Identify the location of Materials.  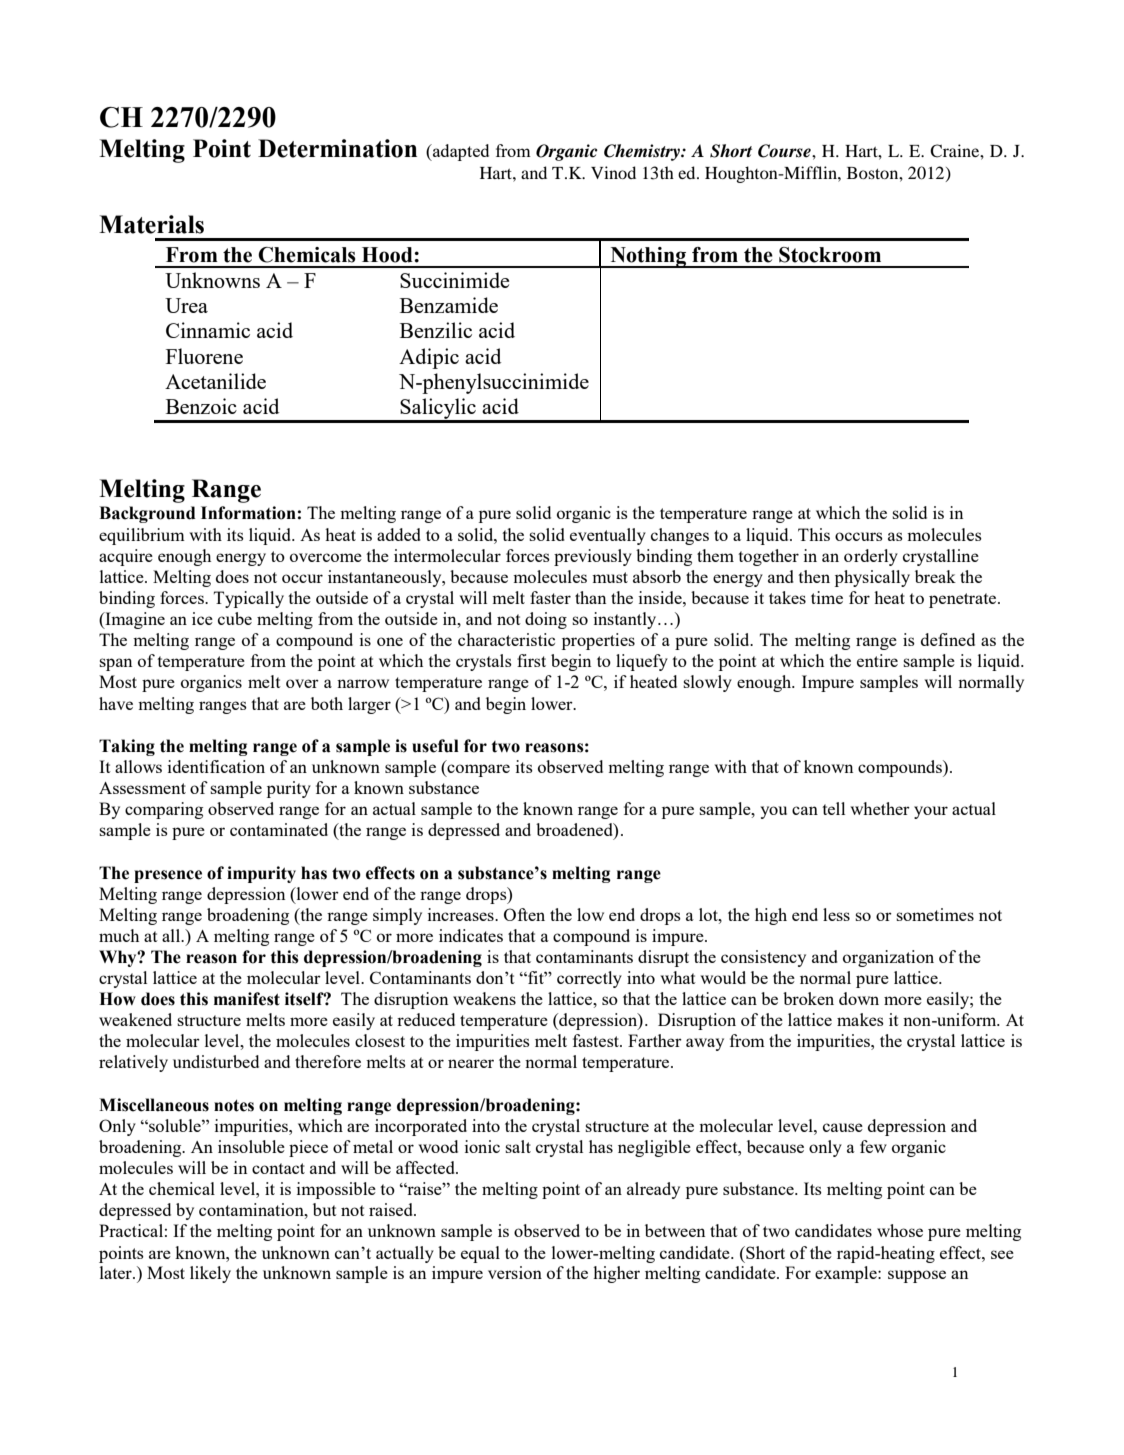
(151, 224).
